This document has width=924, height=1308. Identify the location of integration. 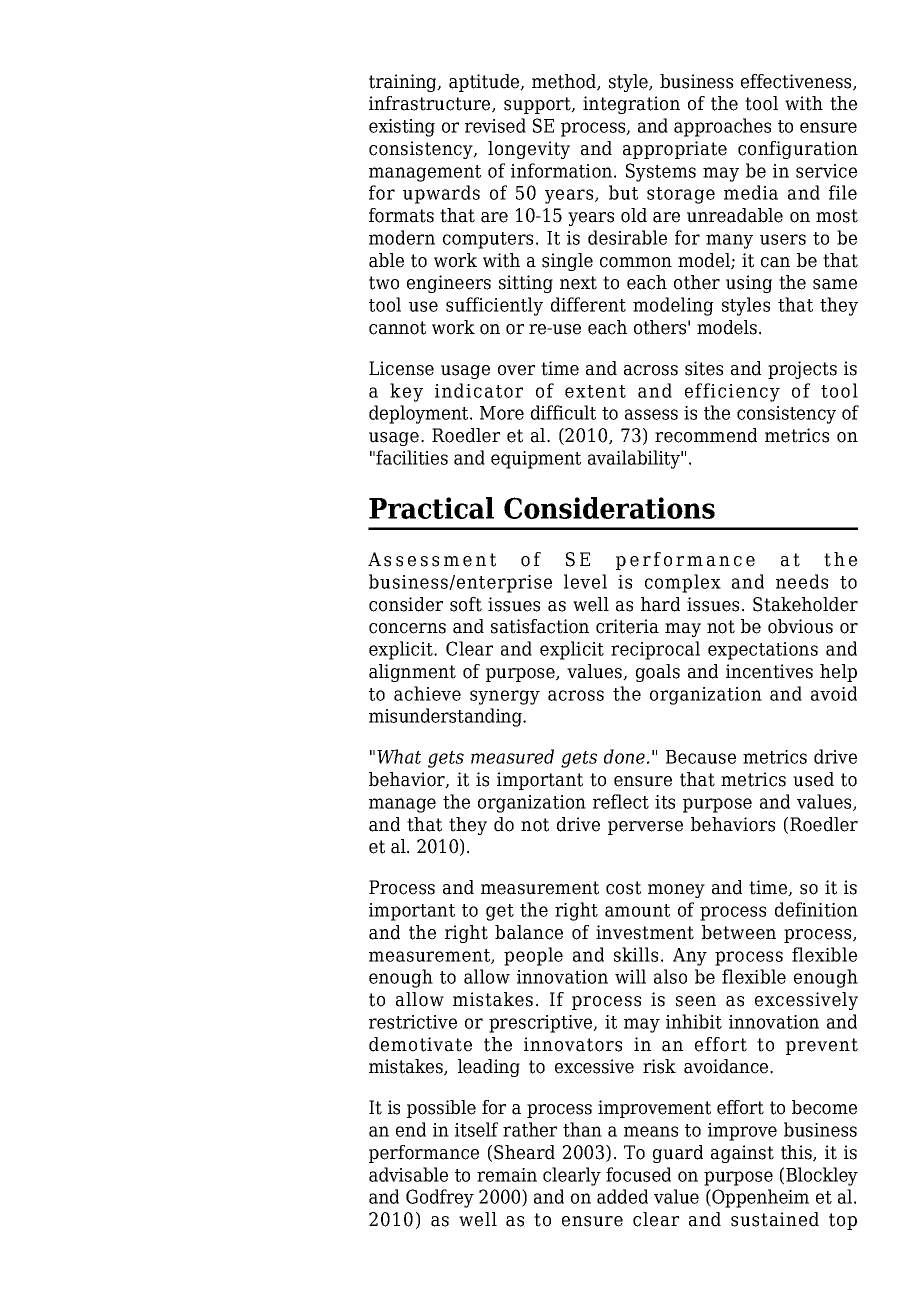
(631, 105).
